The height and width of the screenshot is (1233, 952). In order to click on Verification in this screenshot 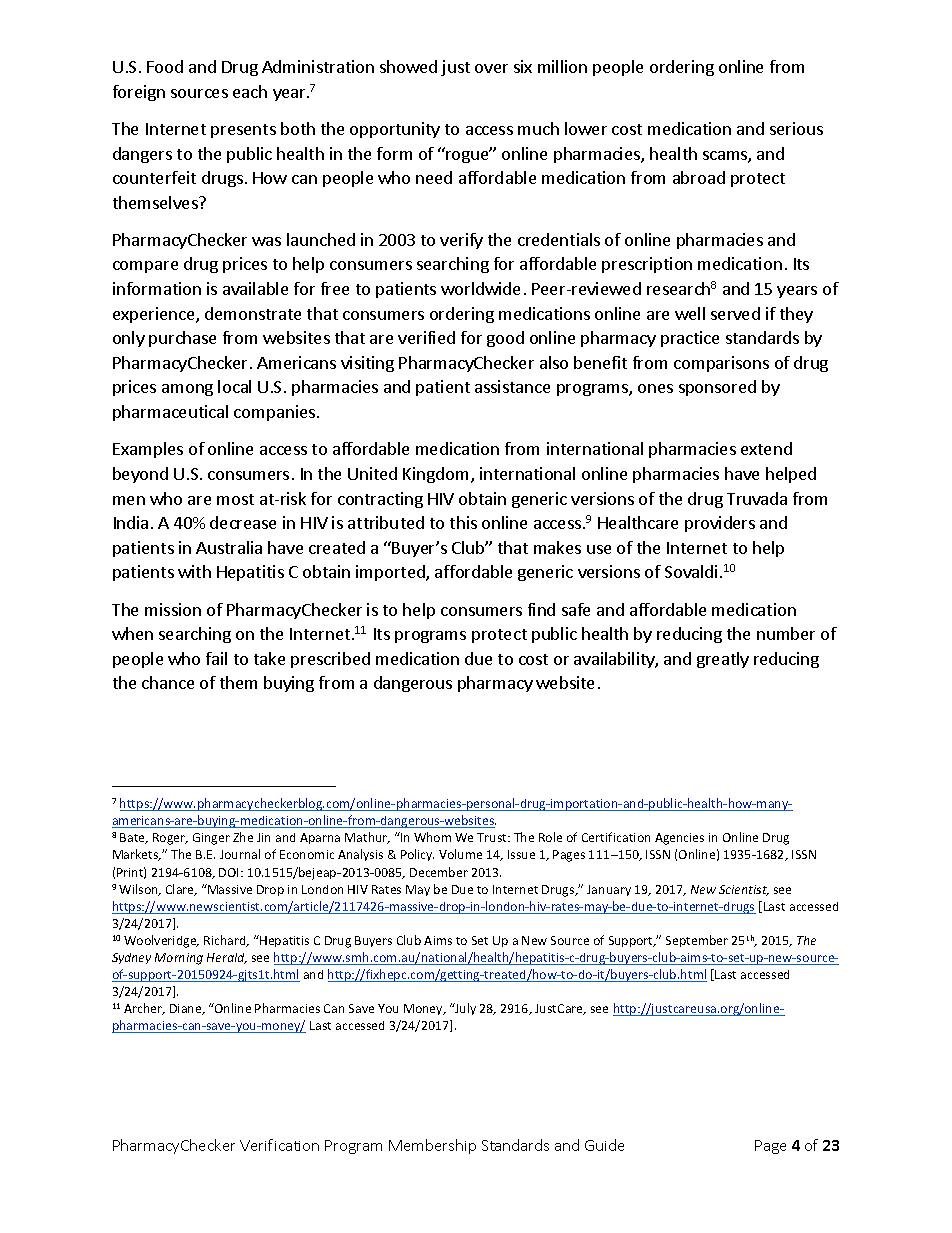, I will do `click(279, 1145)`.
